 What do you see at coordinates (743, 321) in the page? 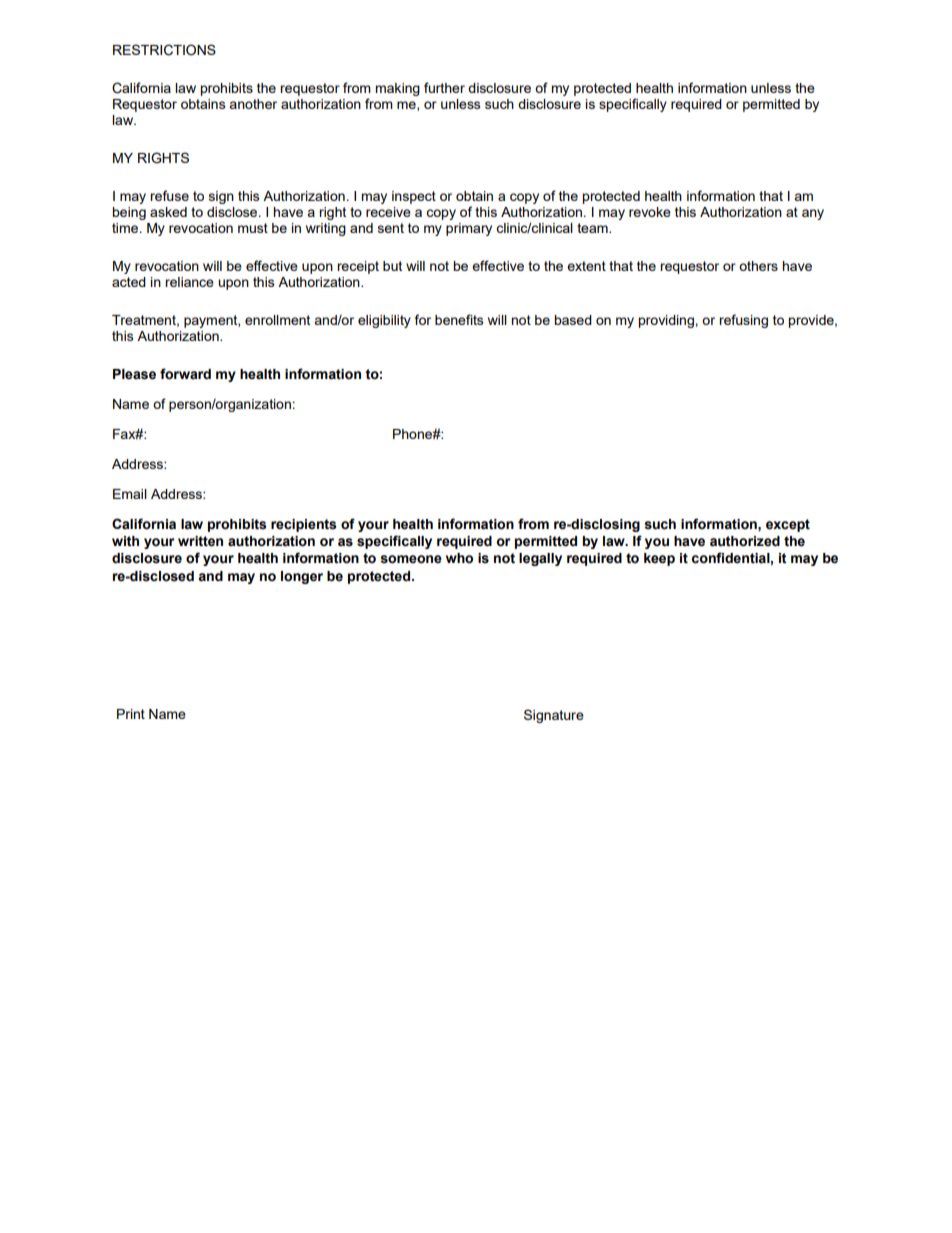
I see `refusing` at bounding box center [743, 321].
